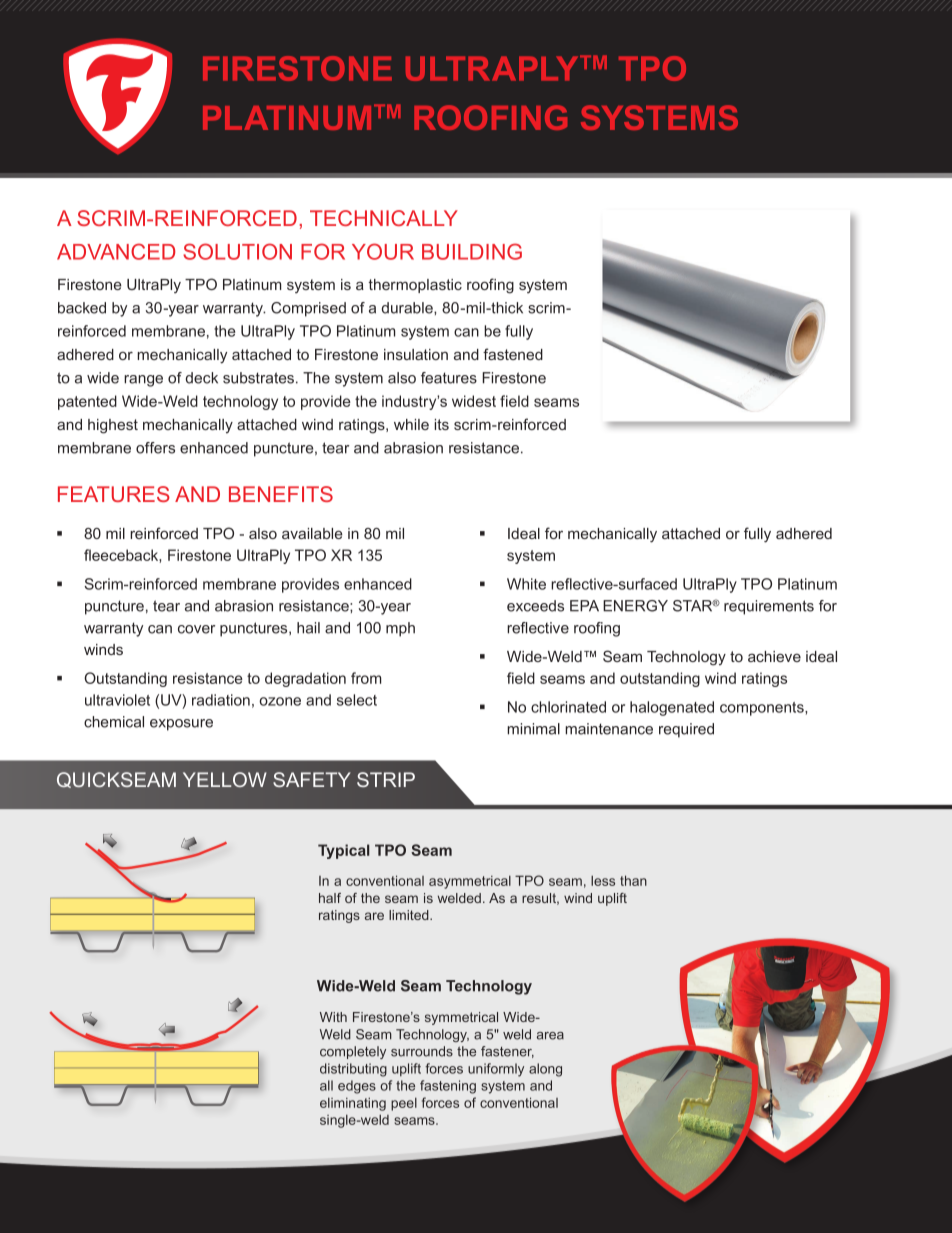 The width and height of the document is (952, 1233). What do you see at coordinates (635, 606) in the document?
I see `ENERGY` at bounding box center [635, 606].
